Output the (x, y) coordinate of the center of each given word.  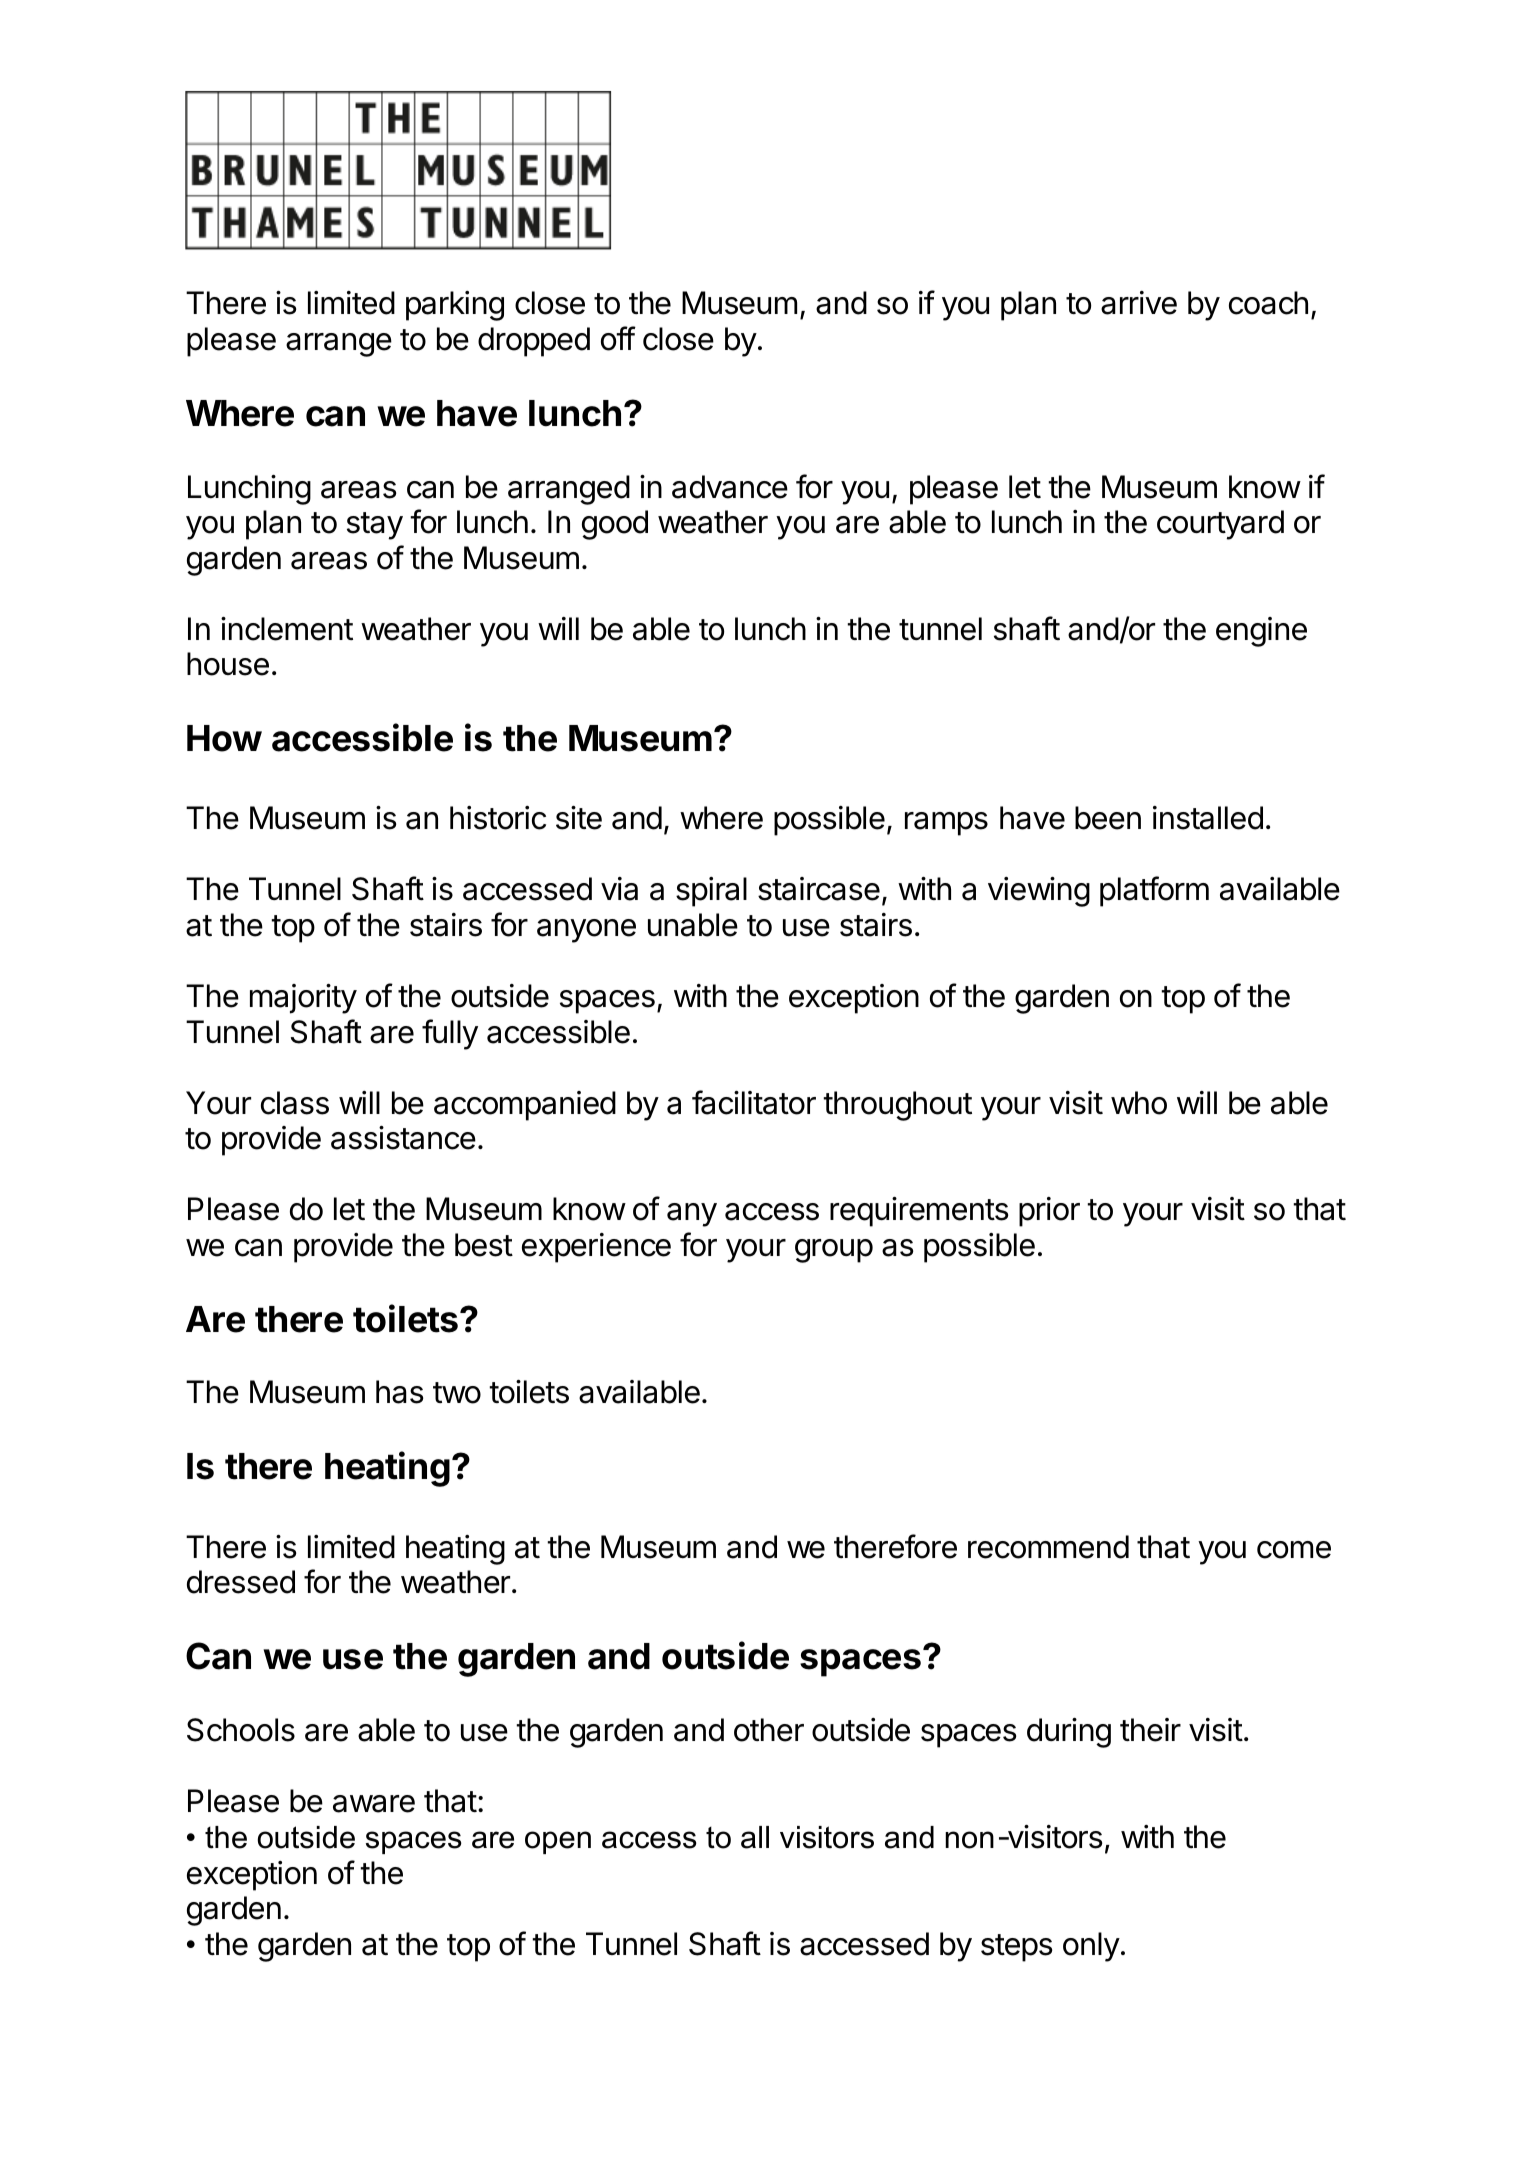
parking (455, 306)
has (400, 1392)
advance (730, 487)
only (1091, 1947)
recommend (1048, 1547)
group (834, 1251)
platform (1154, 891)
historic (498, 818)
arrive (1139, 303)
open (558, 1842)
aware (374, 1804)
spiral (711, 892)
